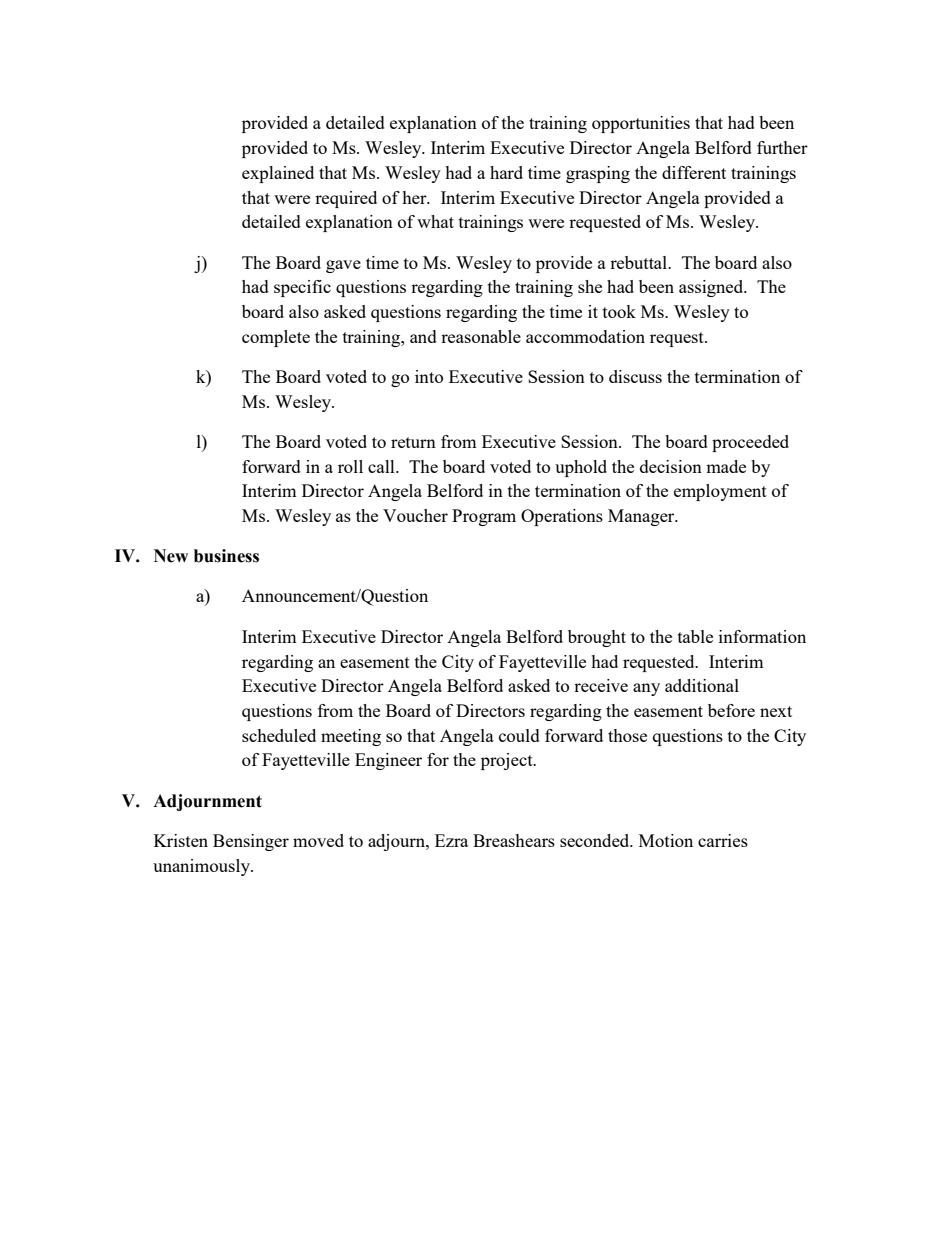 The height and width of the screenshot is (1233, 952). I want to click on employment, so click(720, 492).
